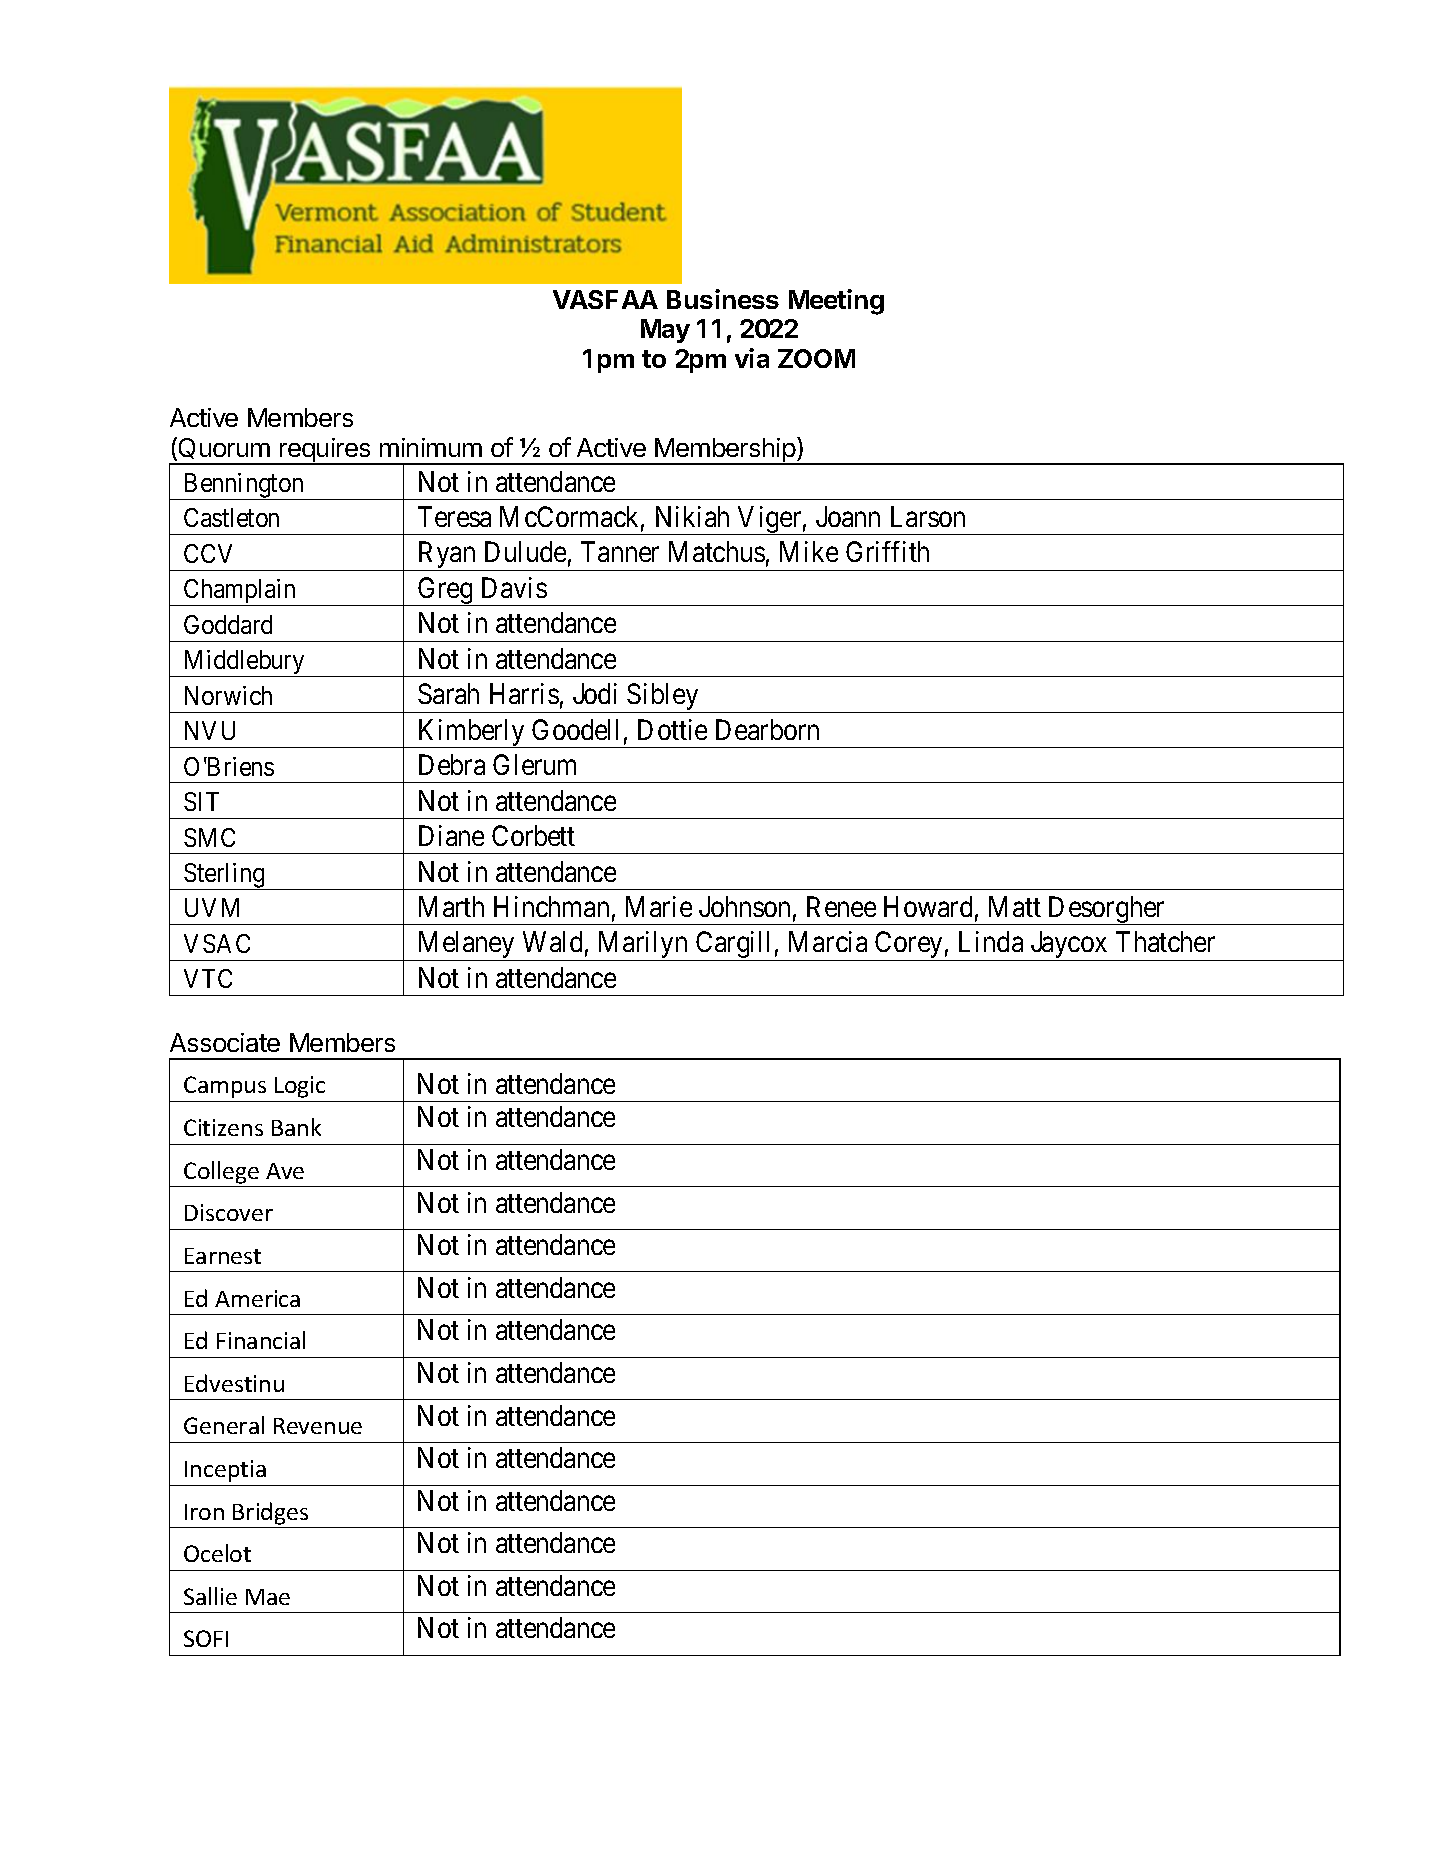  Describe the element at coordinates (285, 1171) in the document. I see `Ave` at that location.
